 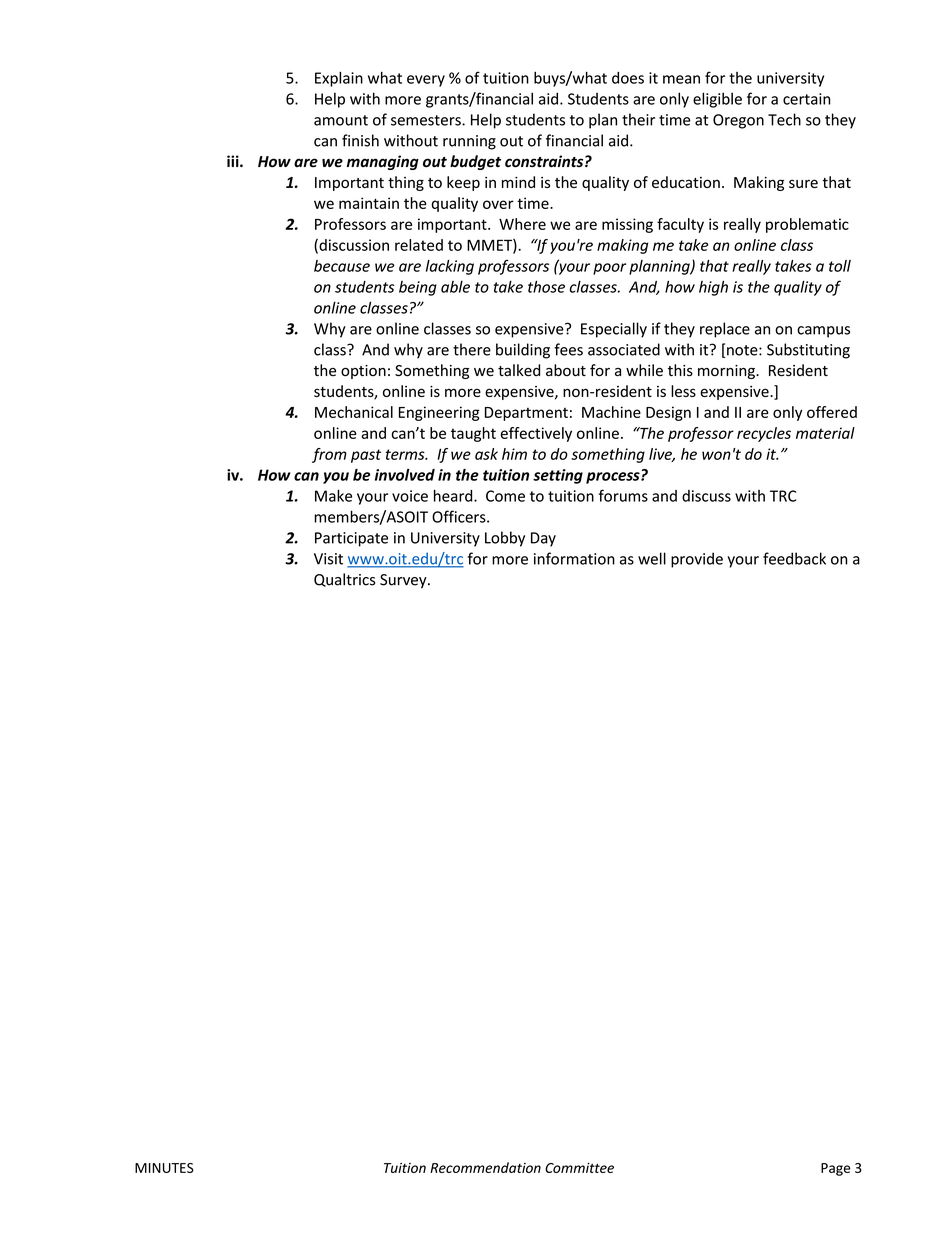 What do you see at coordinates (725, 330) in the screenshot?
I see `replace` at bounding box center [725, 330].
